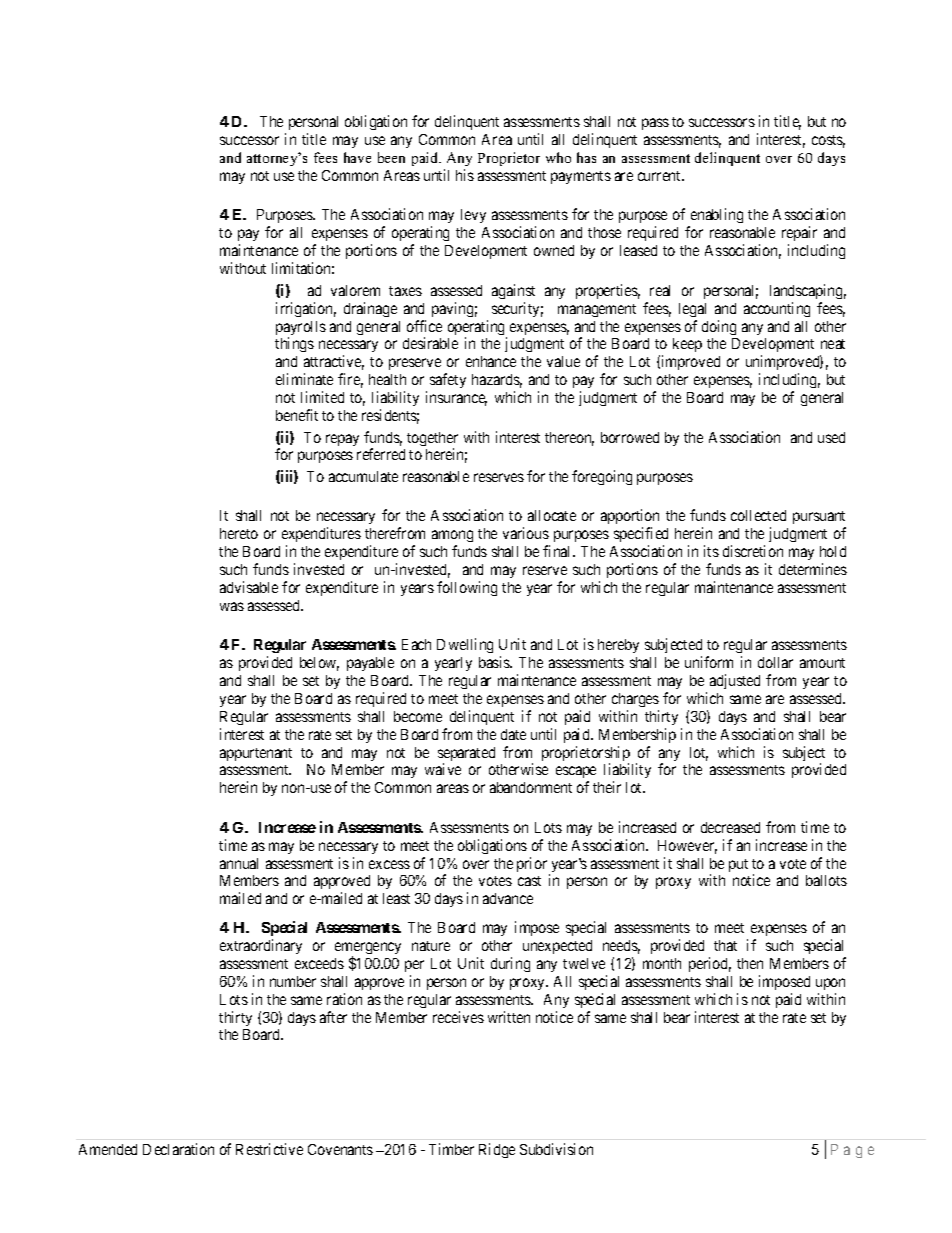  I want to click on put, so click(738, 865).
